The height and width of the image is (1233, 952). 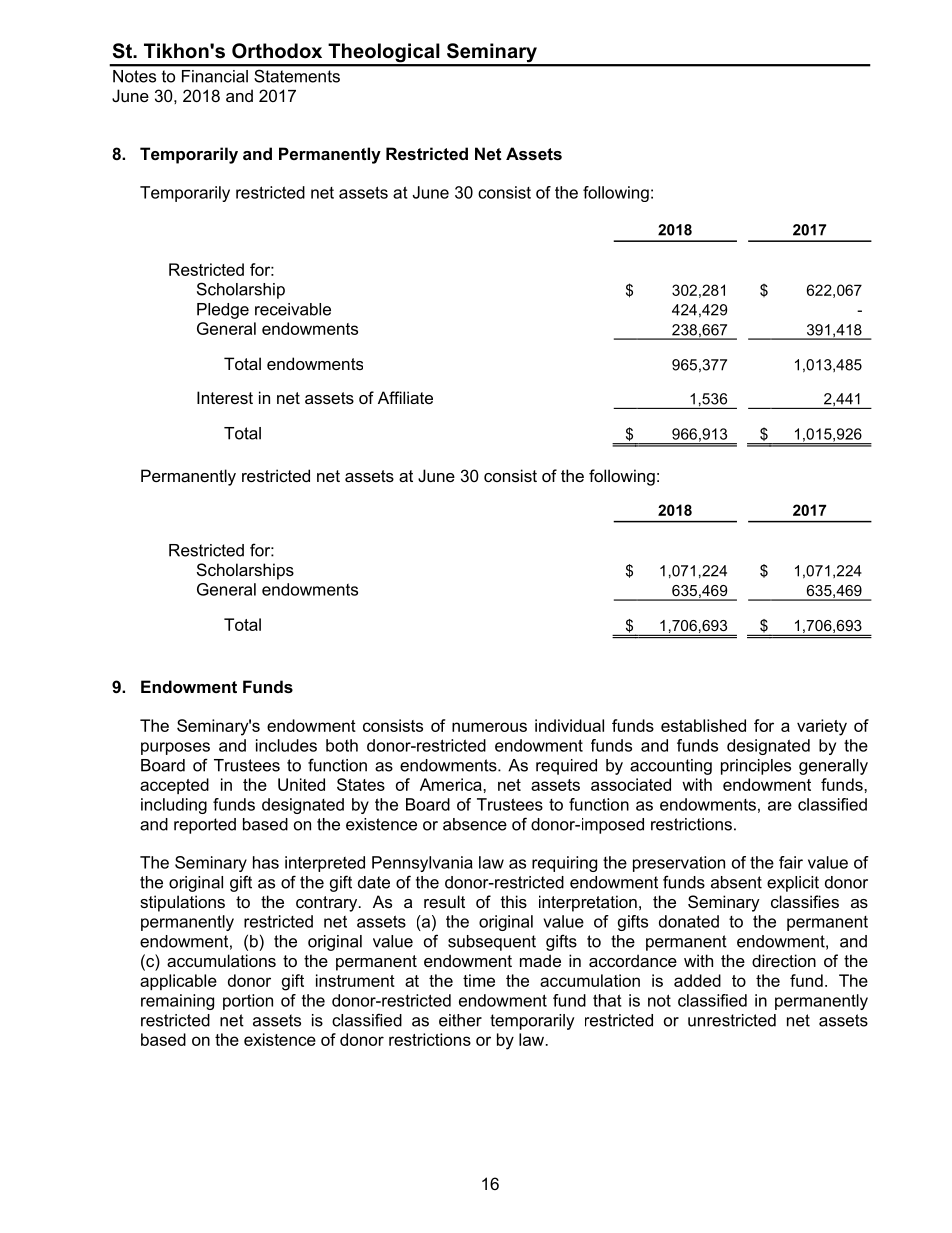 I want to click on time, so click(x=479, y=980).
